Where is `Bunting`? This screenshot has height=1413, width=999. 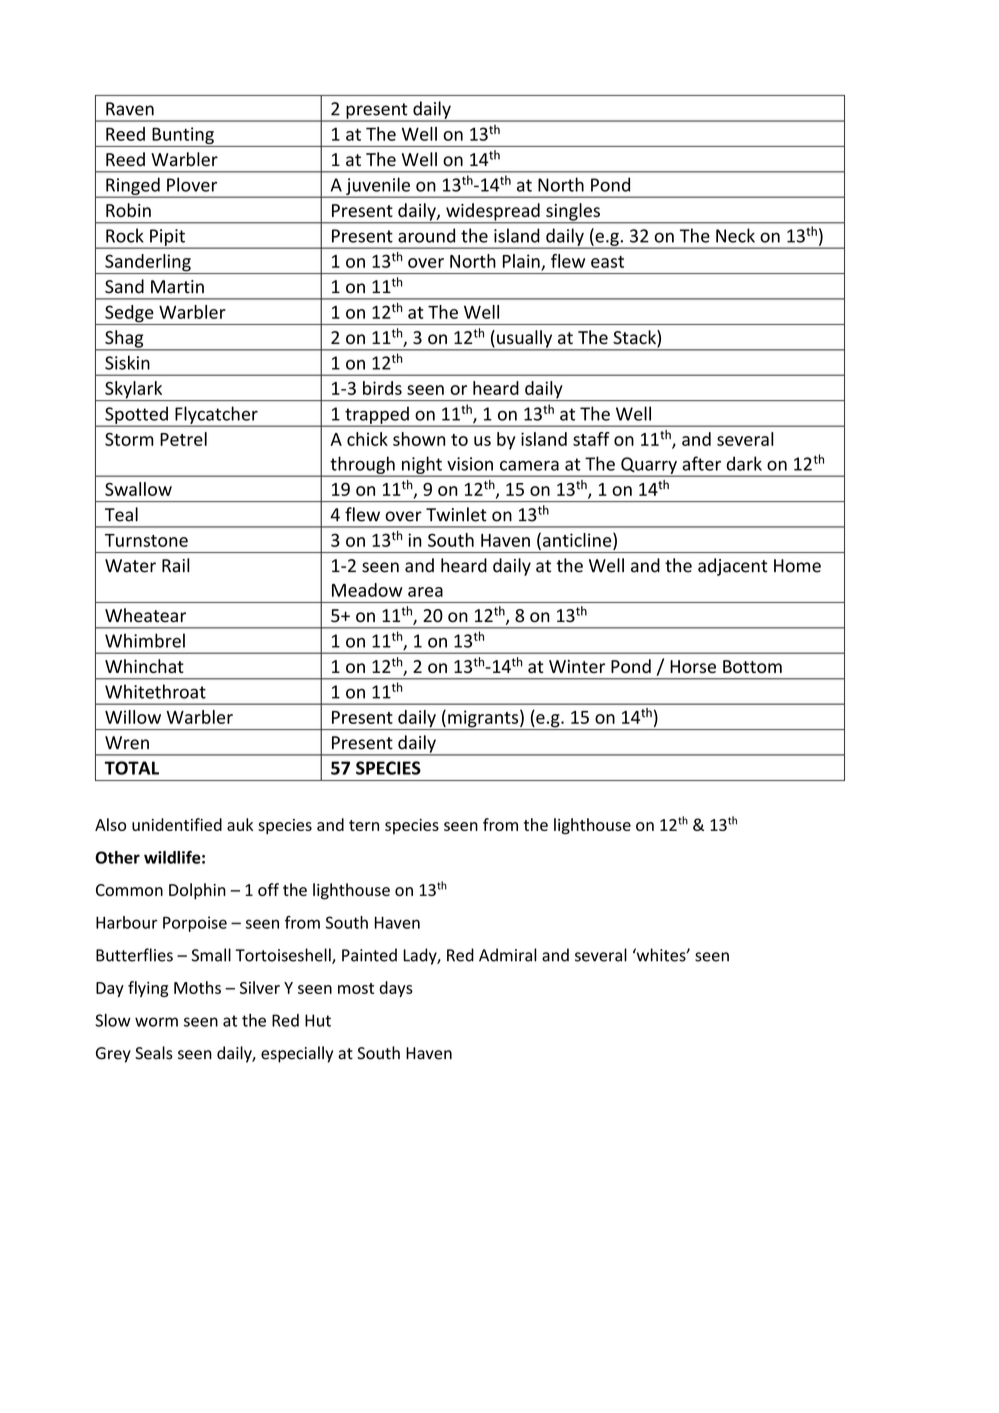 Bunting is located at coordinates (183, 137).
